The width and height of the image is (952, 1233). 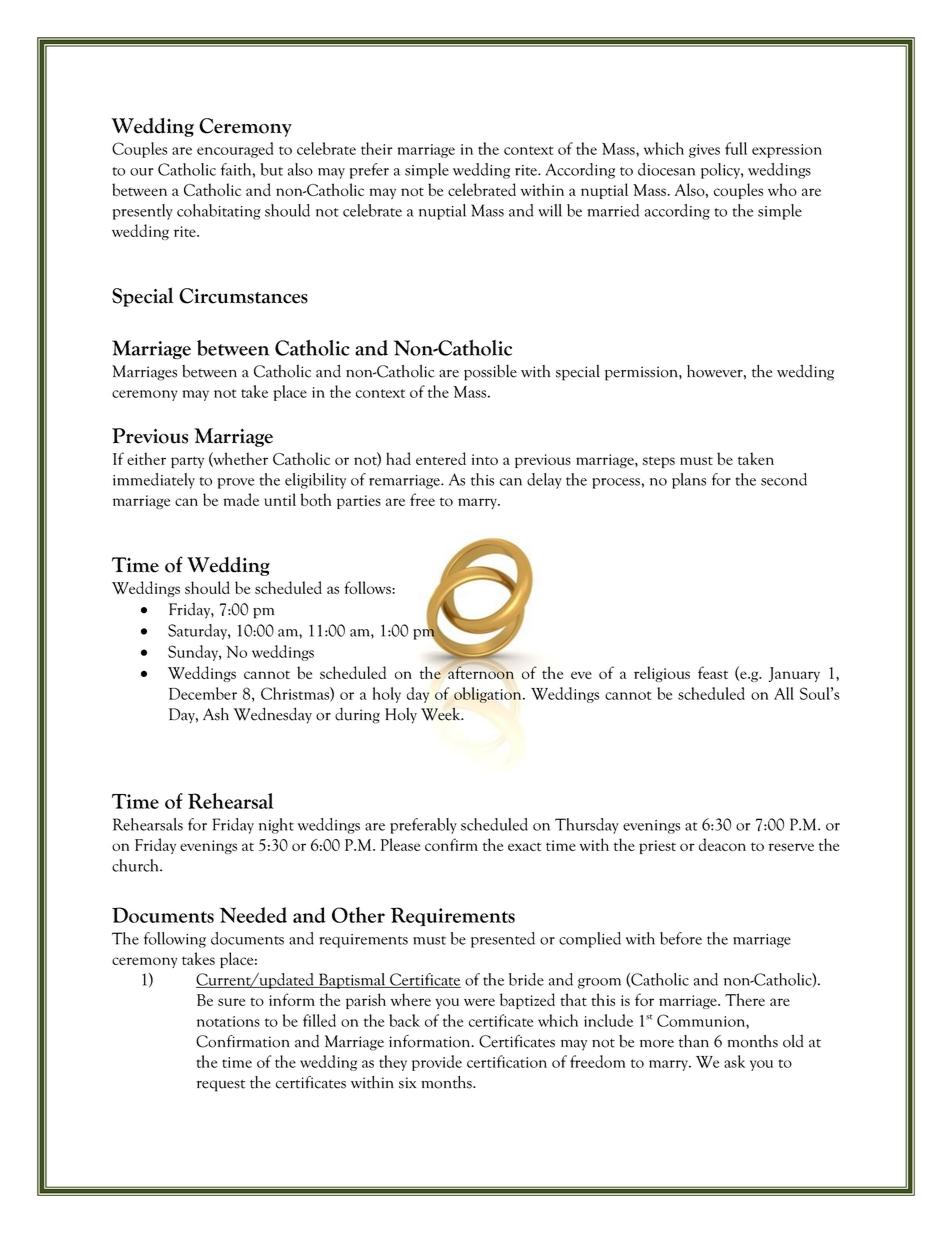 What do you see at coordinates (236, 483) in the image?
I see `prove` at bounding box center [236, 483].
